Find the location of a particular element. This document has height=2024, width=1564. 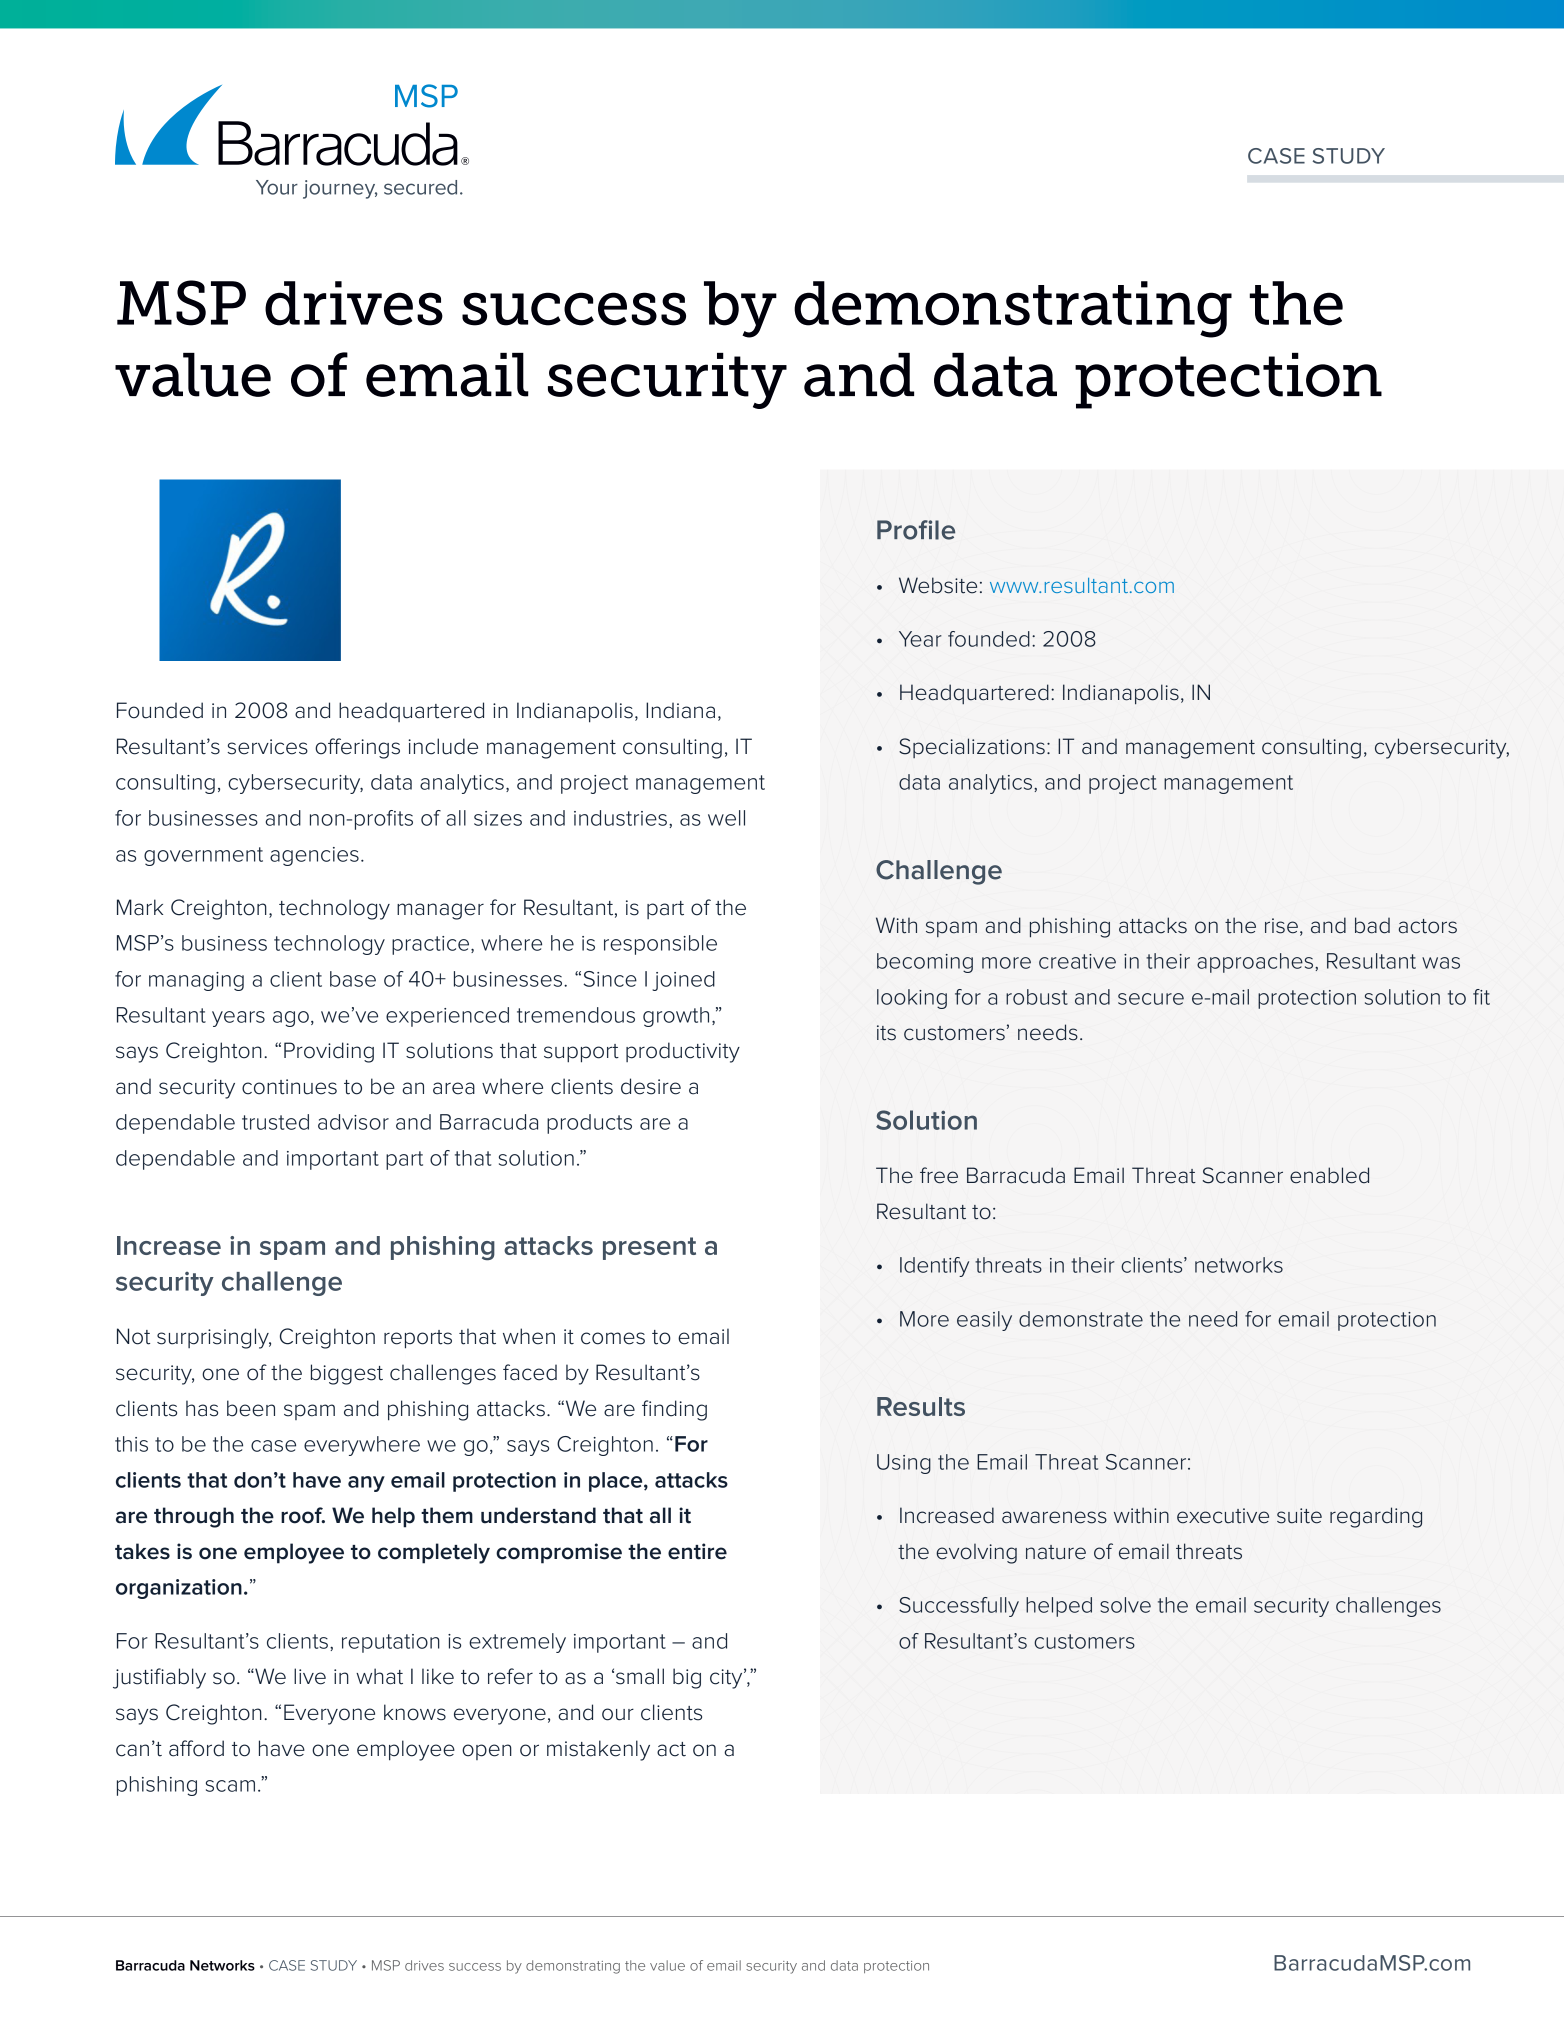

Profile is located at coordinates (916, 530).
